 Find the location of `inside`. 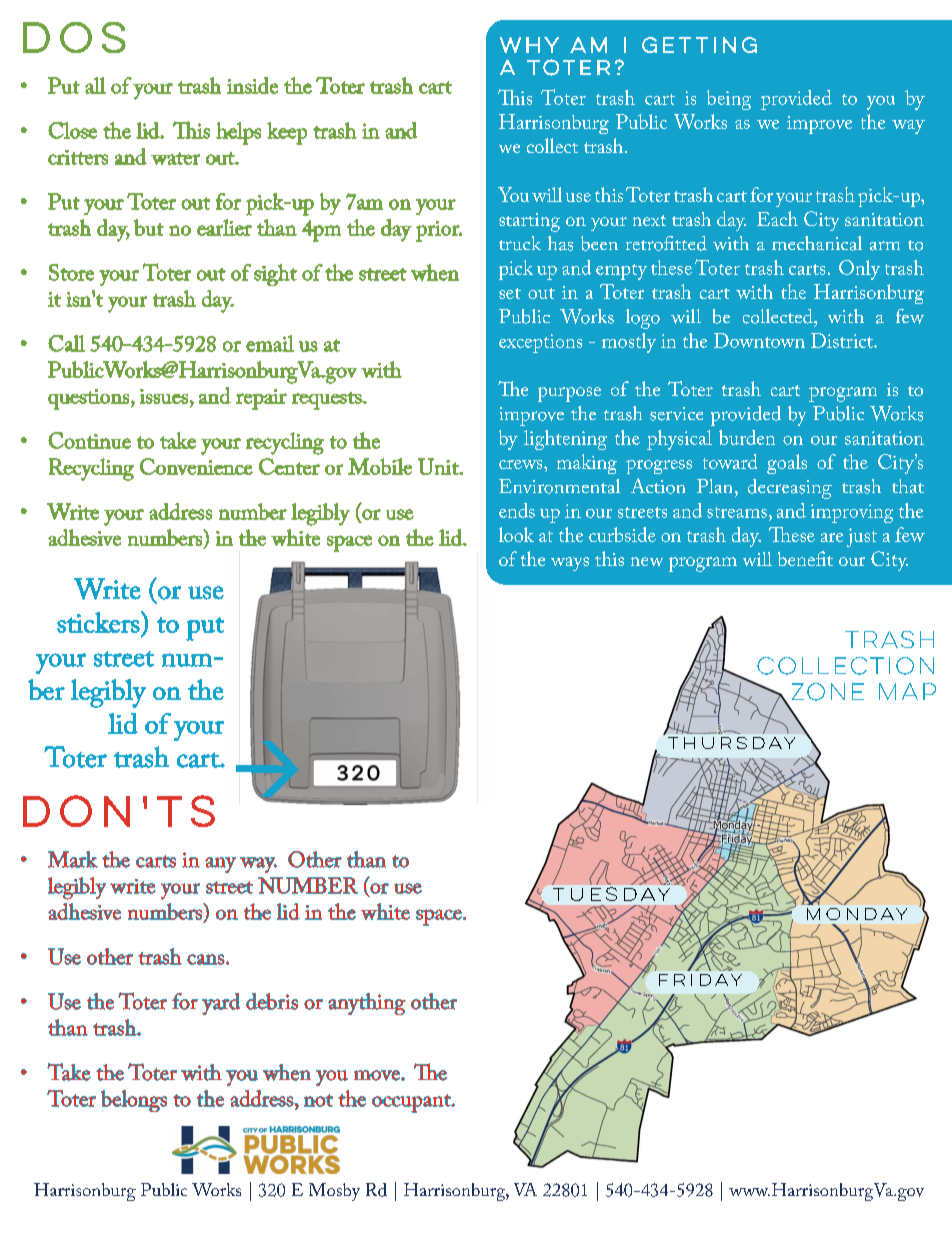

inside is located at coordinates (252, 85).
